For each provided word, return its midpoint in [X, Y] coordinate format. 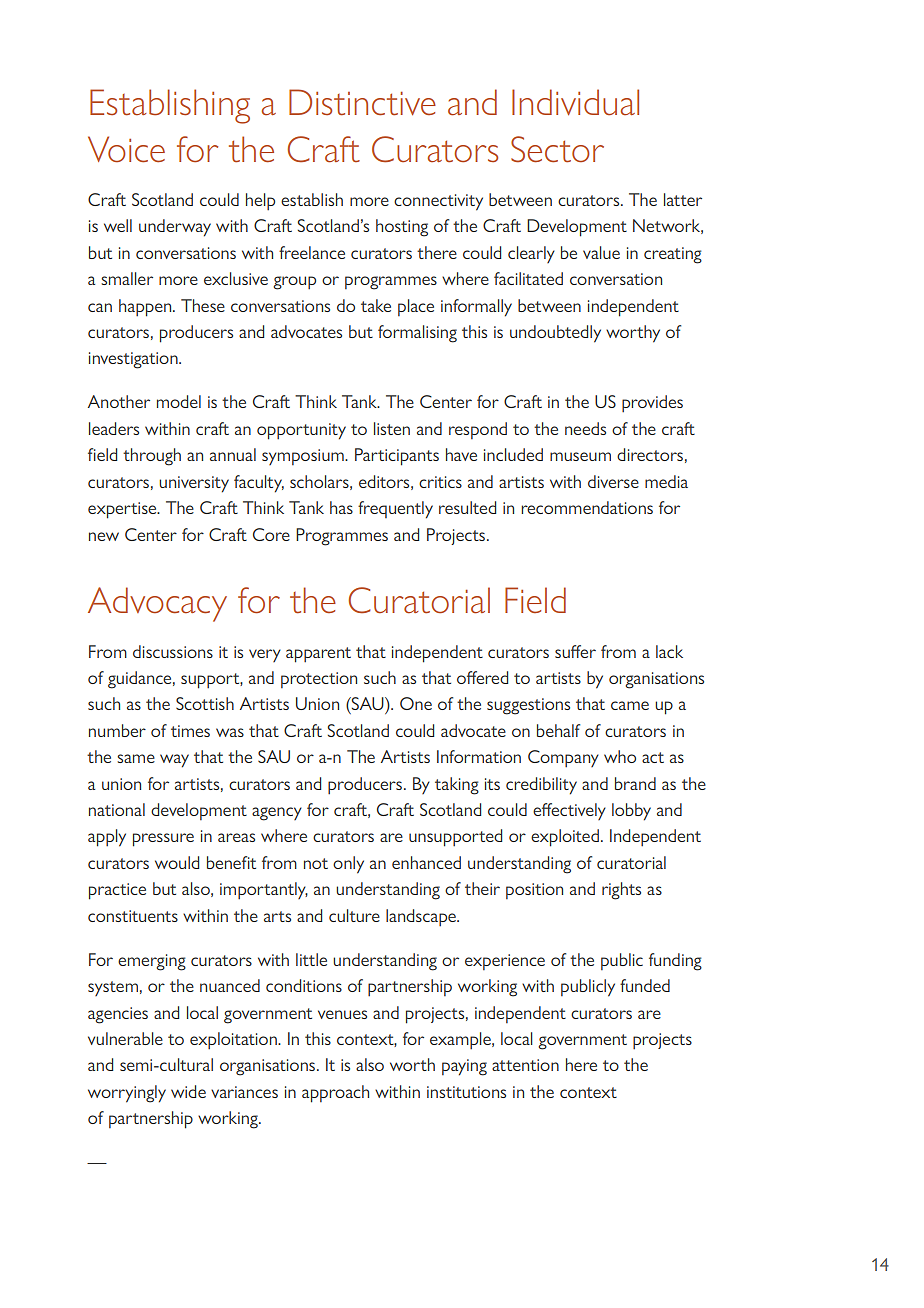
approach [335, 1094]
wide [188, 1091]
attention [525, 1065]
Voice [126, 149]
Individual [575, 102]
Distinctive [362, 102]
